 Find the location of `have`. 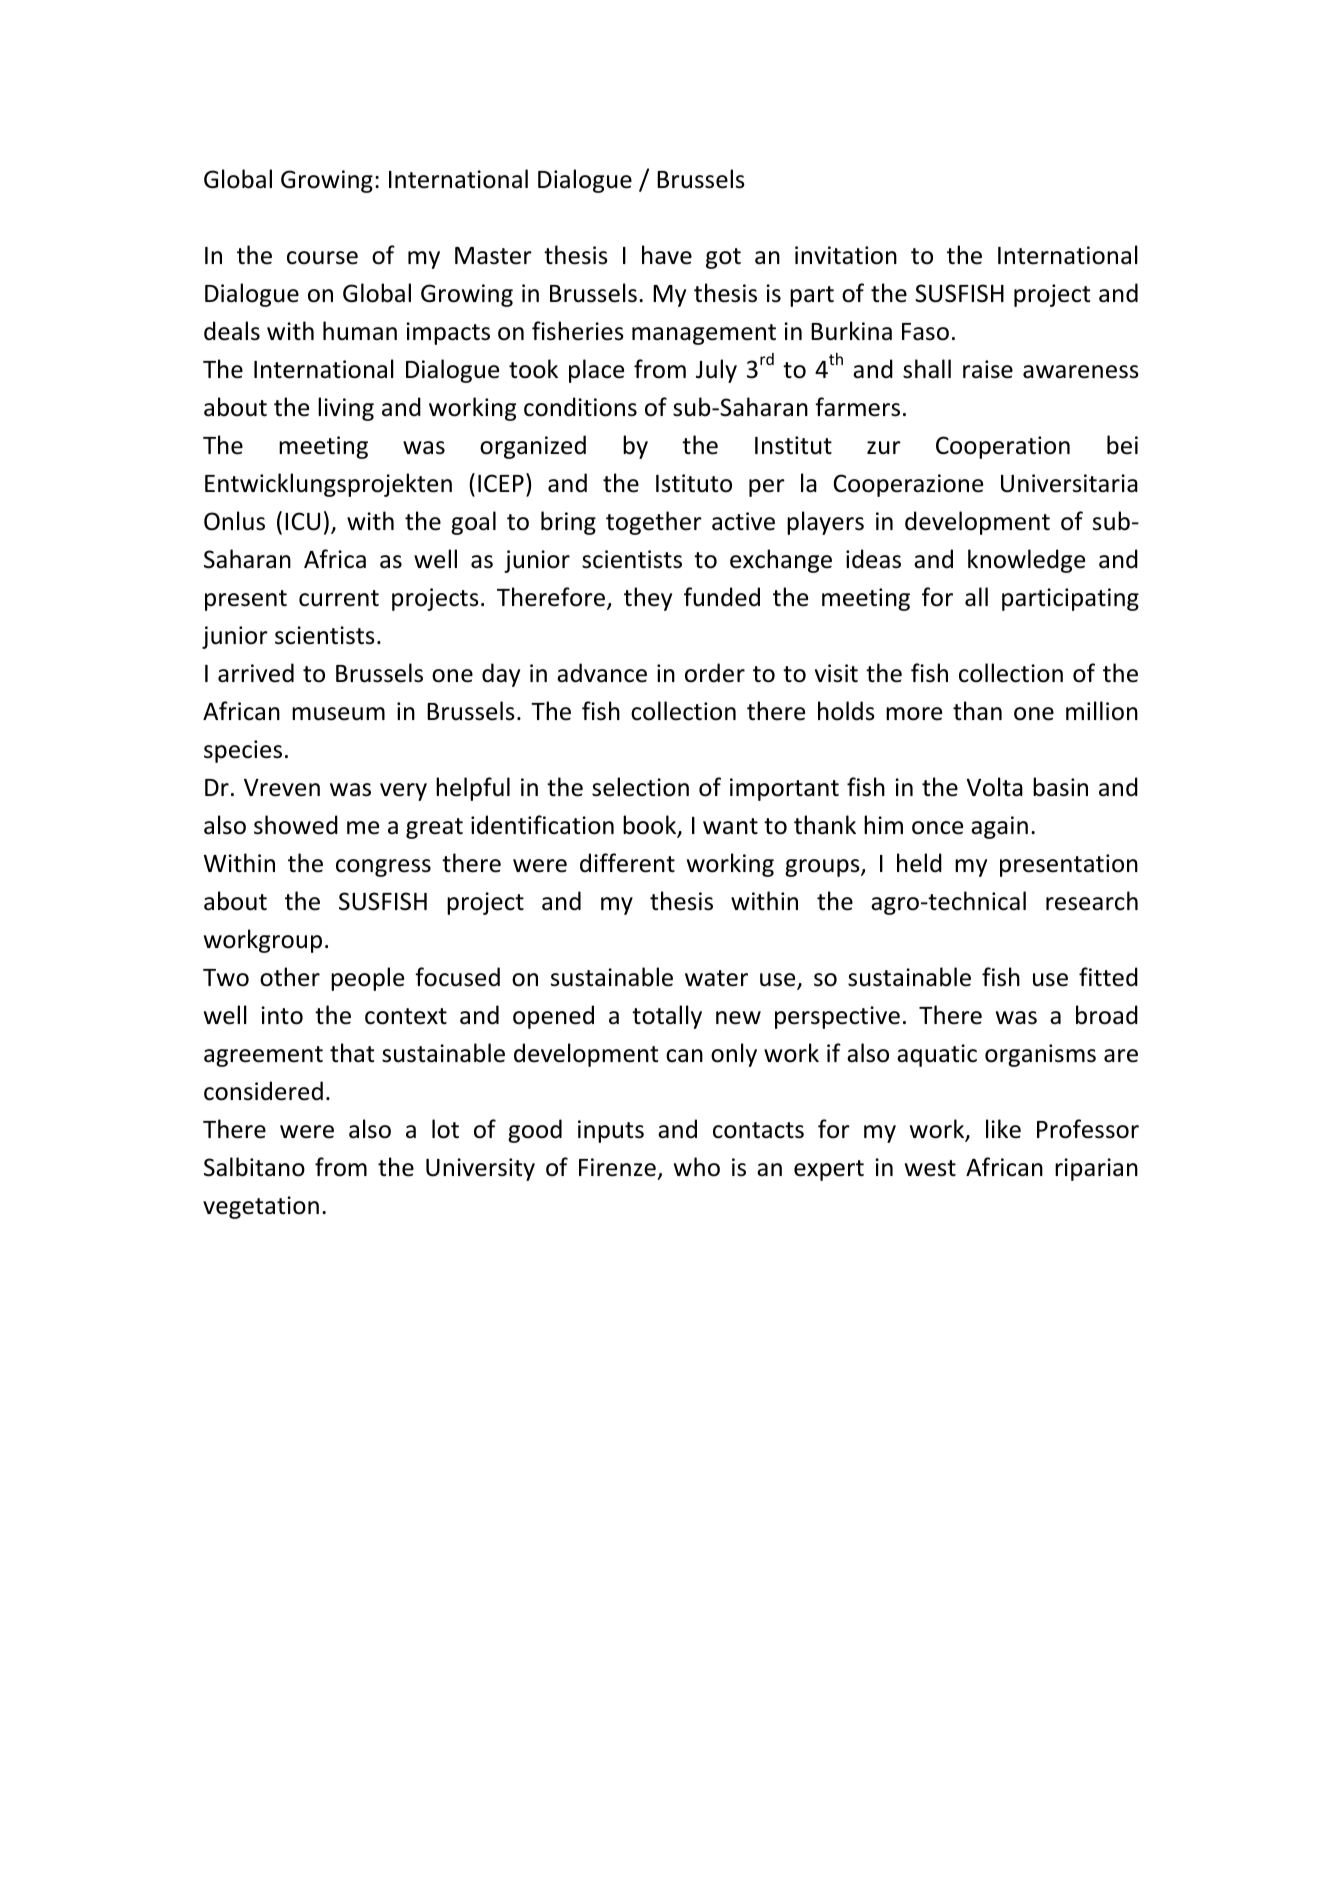

have is located at coordinates (667, 255).
